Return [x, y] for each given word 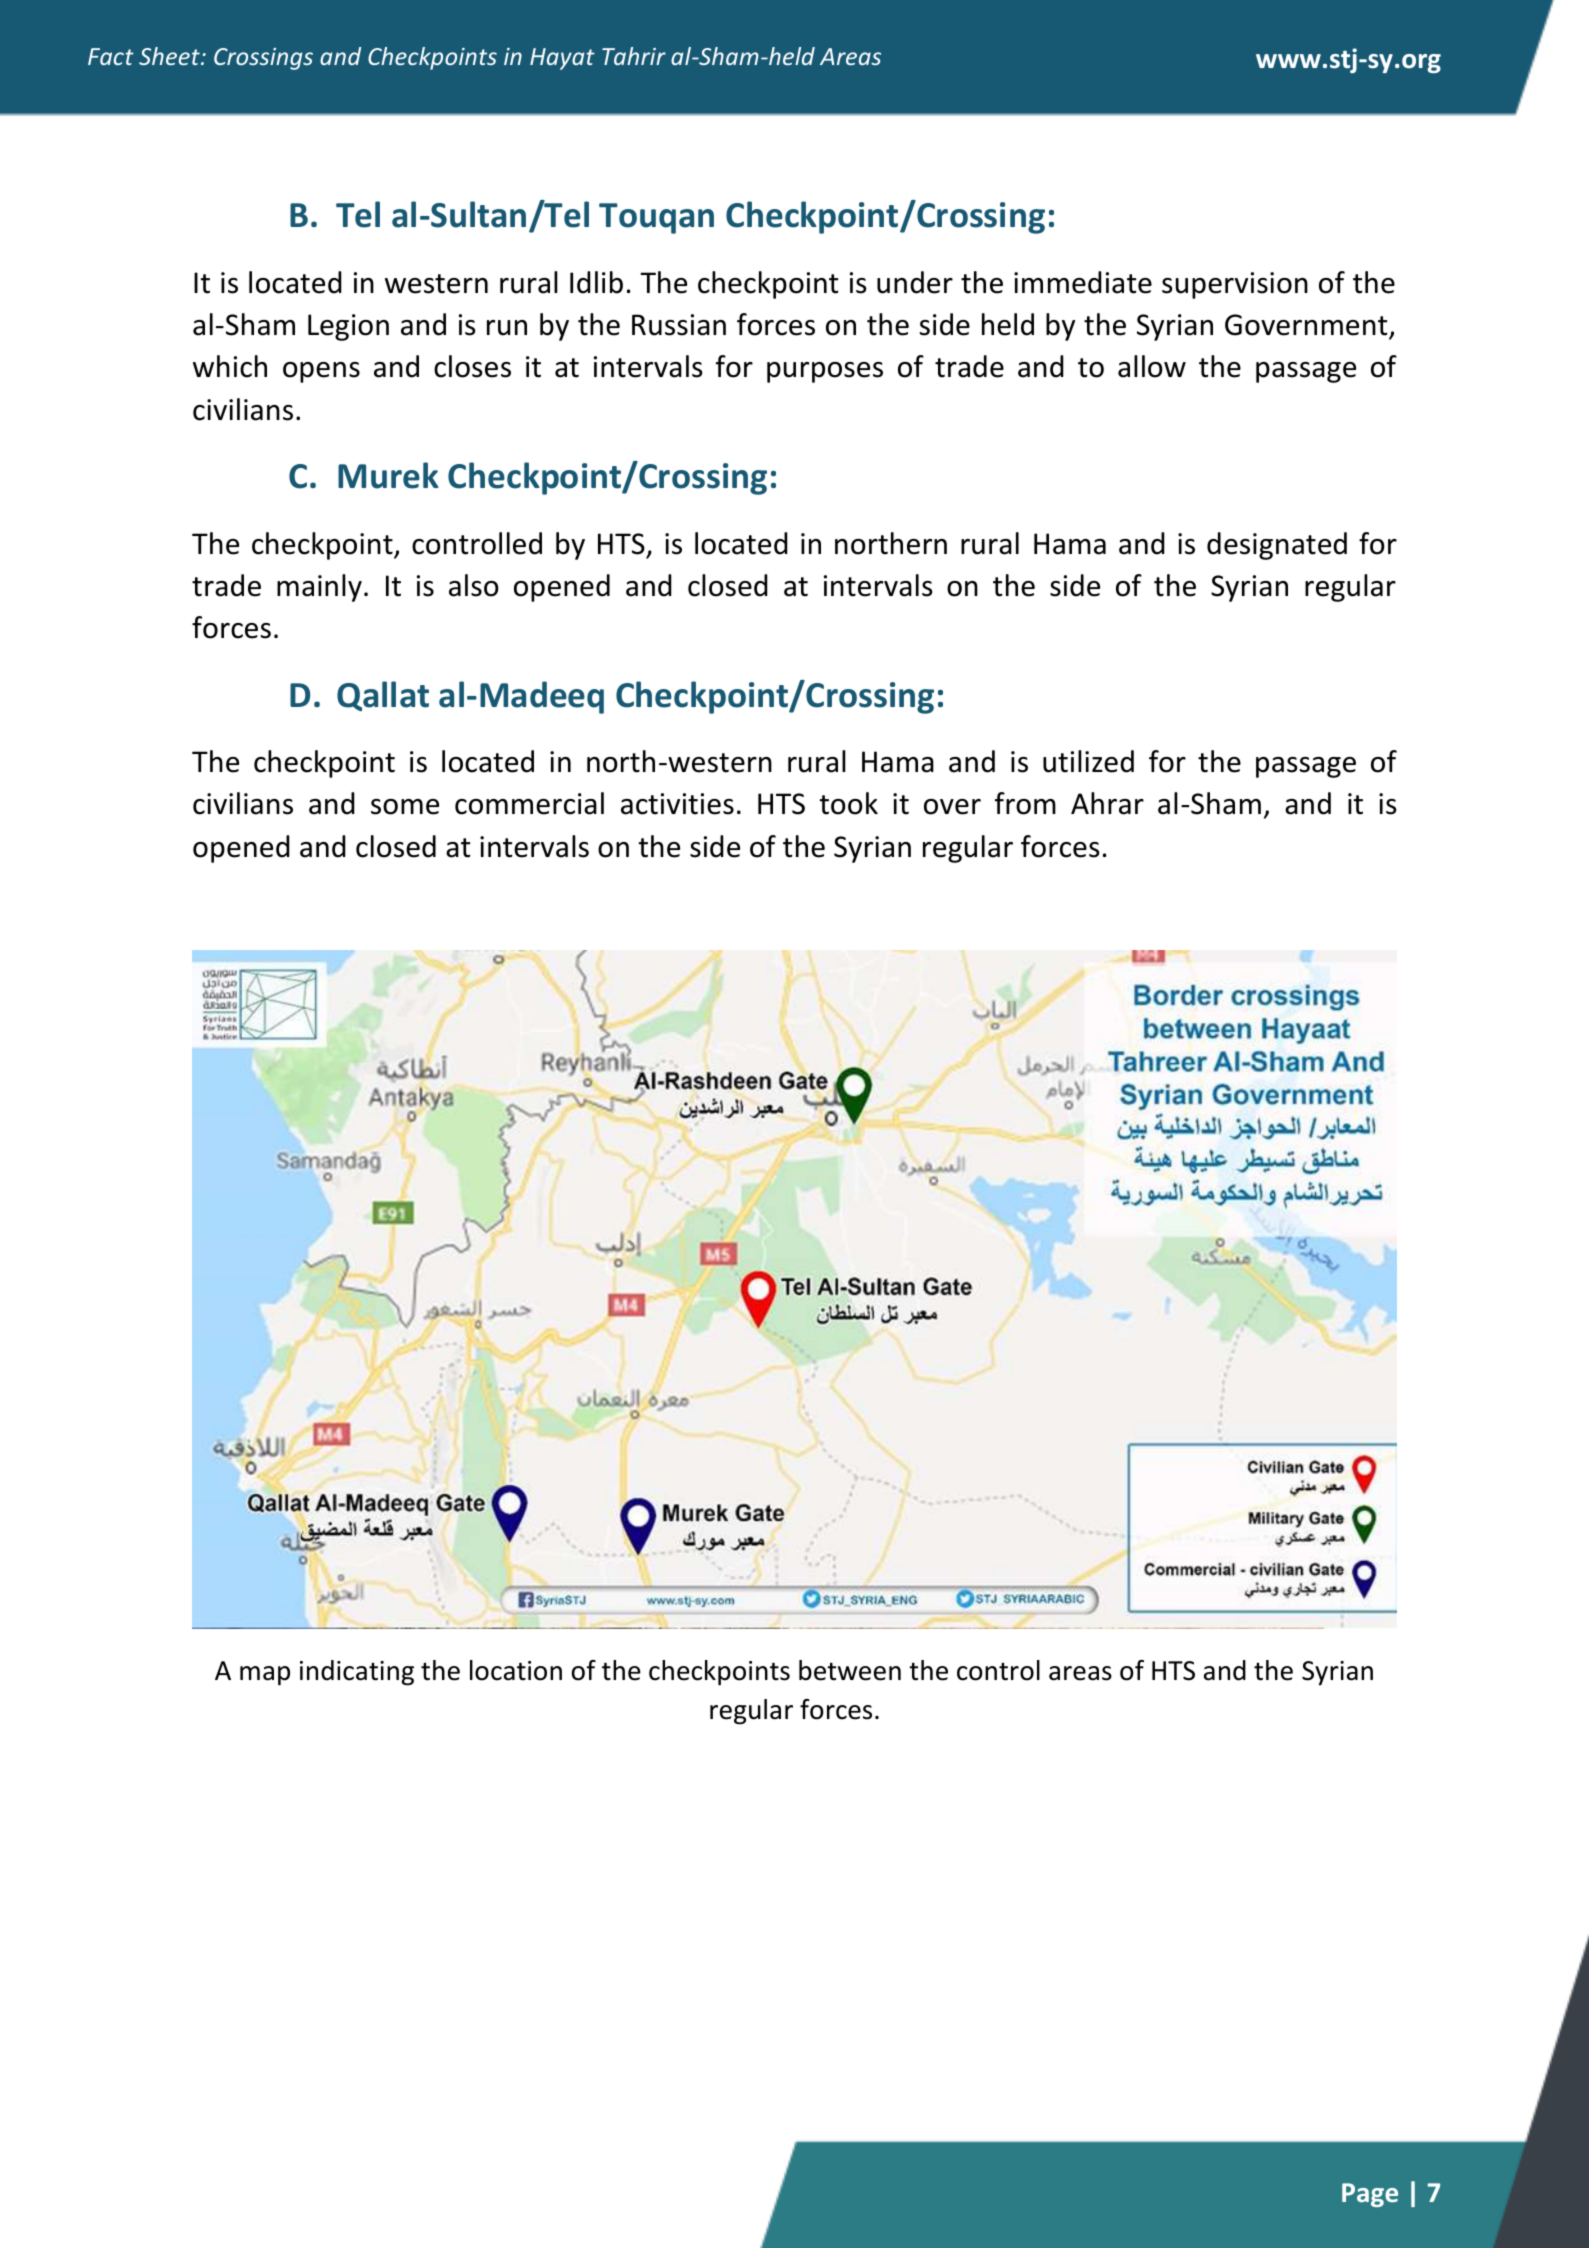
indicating [357, 1673]
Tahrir [634, 56]
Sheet [170, 56]
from [1025, 803]
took [848, 803]
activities [677, 804]
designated [1277, 546]
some [405, 807]
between [850, 1670]
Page [1370, 2195]
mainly [319, 588]
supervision [1235, 285]
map [265, 1676]
